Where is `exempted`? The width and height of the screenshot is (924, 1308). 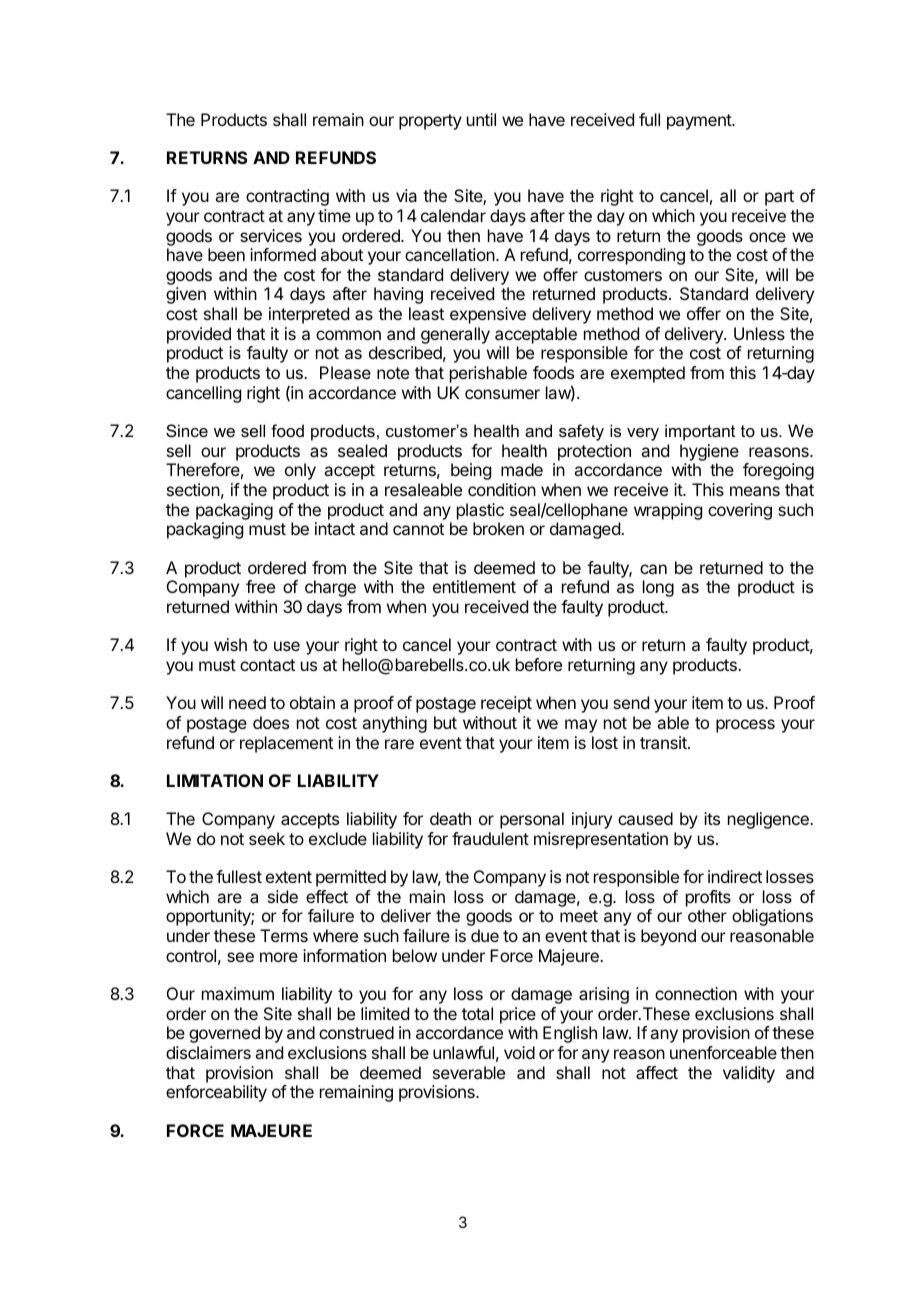 exempted is located at coordinates (648, 374).
